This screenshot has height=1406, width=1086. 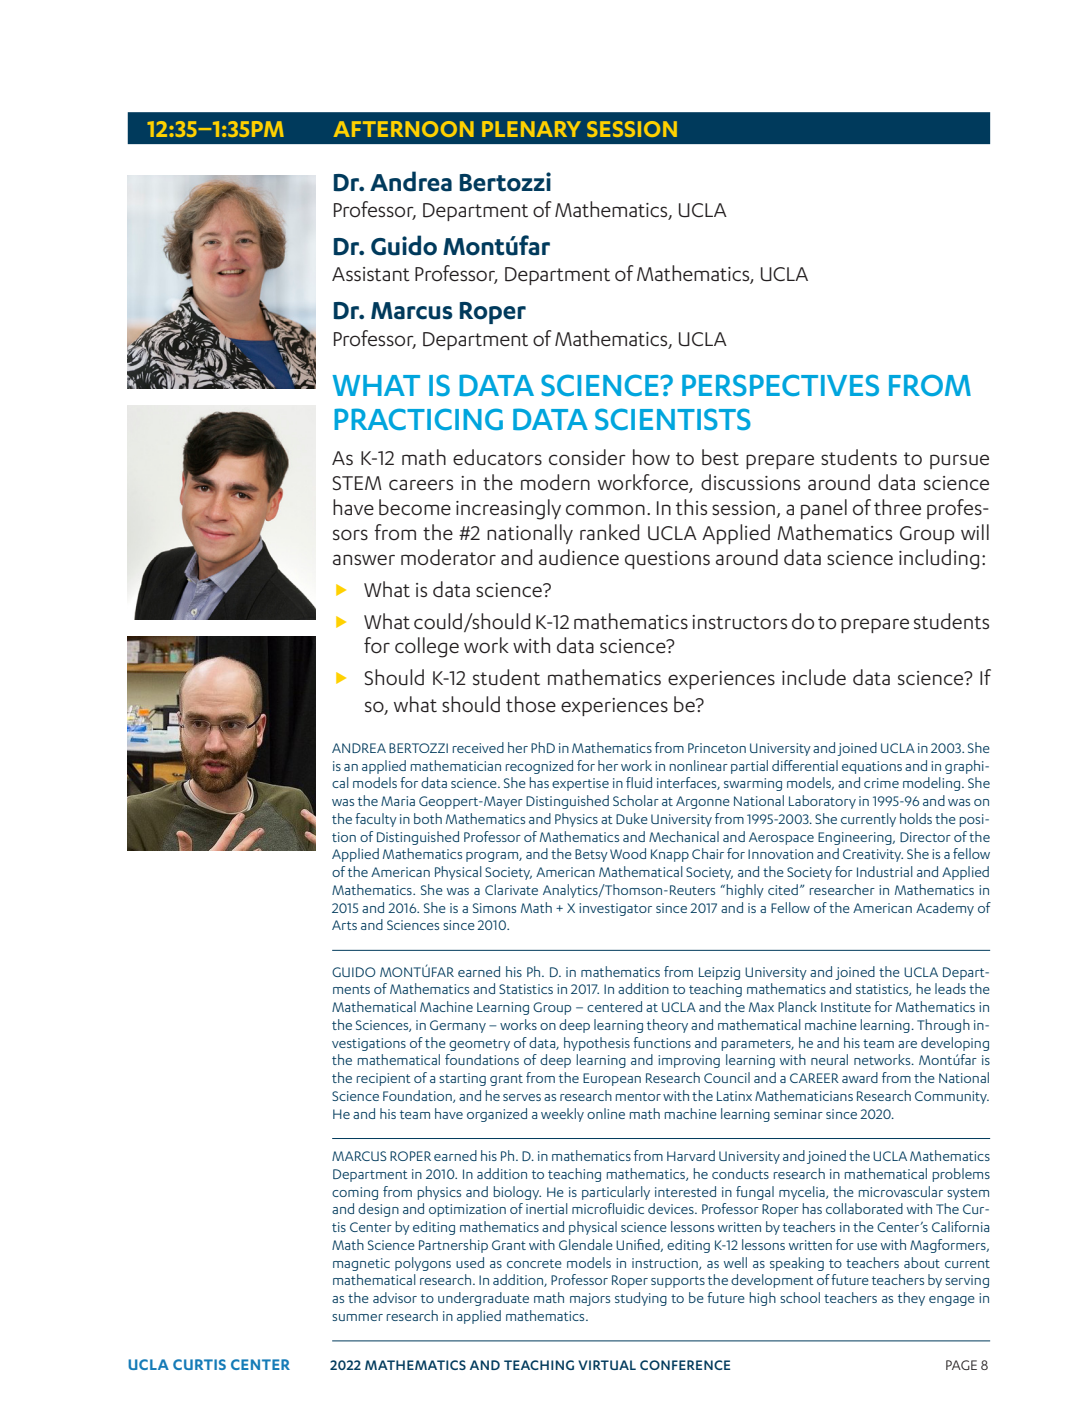 I want to click on PERSPECTIVES, so click(x=780, y=385).
